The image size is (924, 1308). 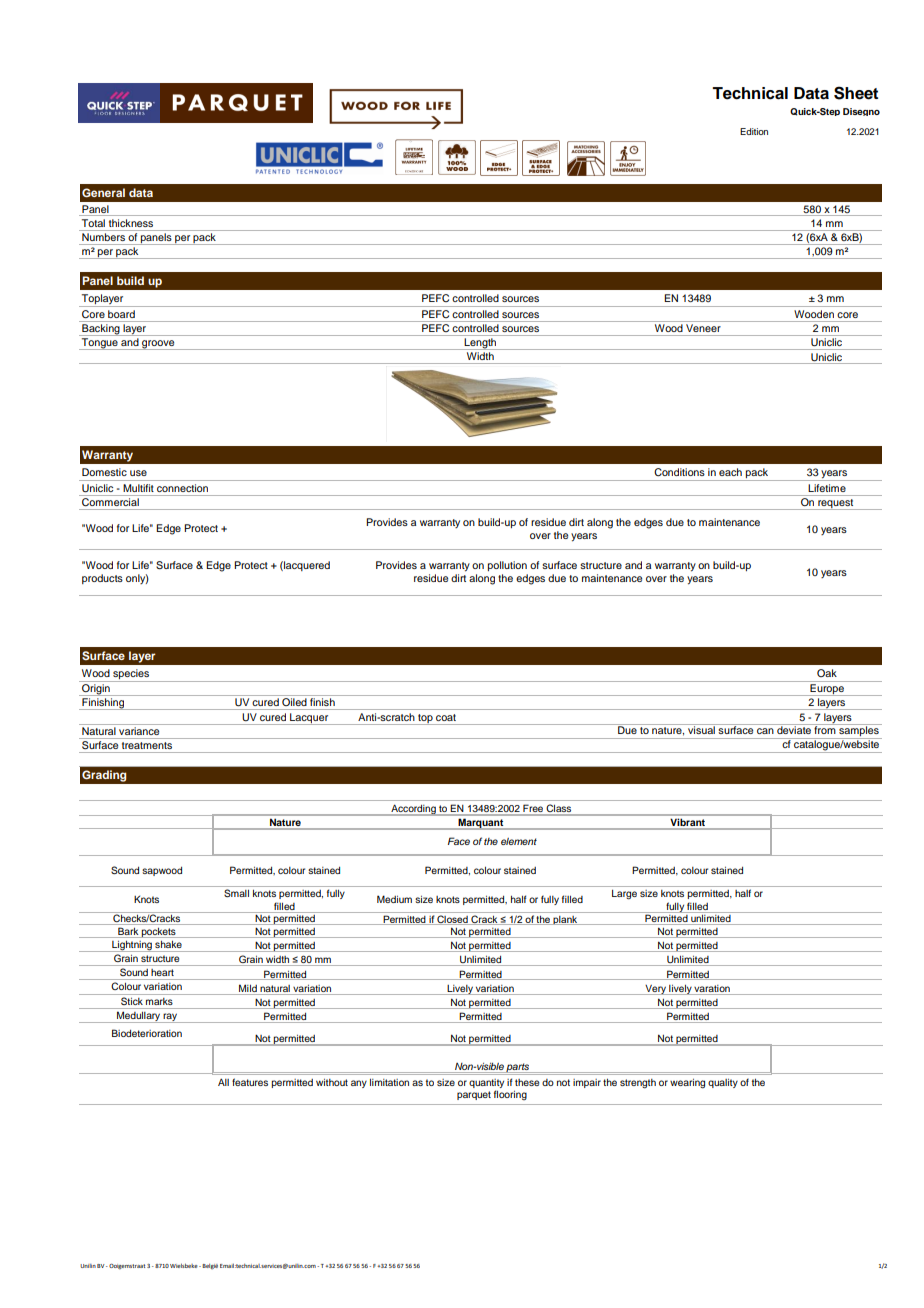 I want to click on products, so click(x=102, y=579).
